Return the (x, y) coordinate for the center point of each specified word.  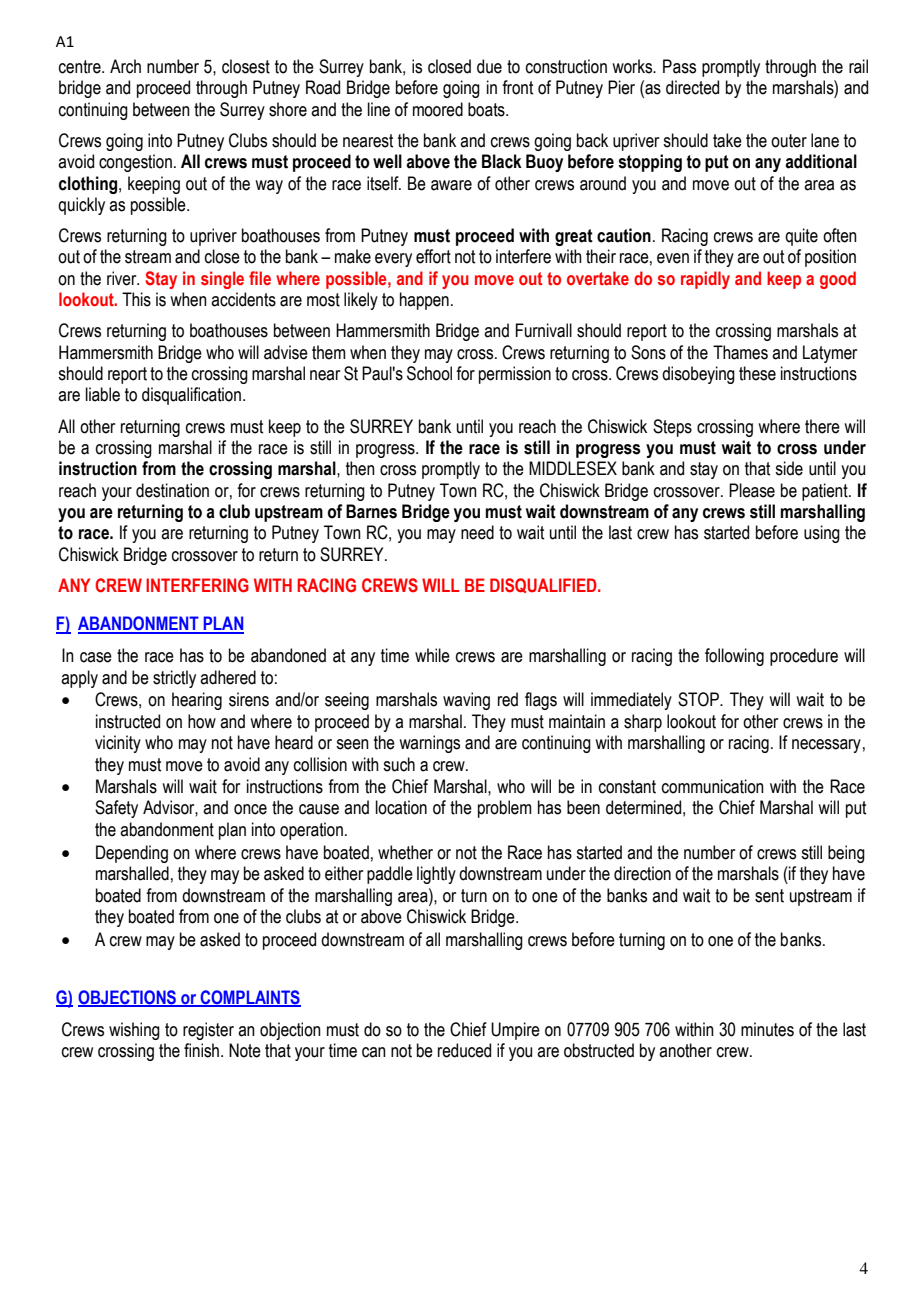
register (208, 1031)
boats (487, 109)
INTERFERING (197, 585)
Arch (125, 66)
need (477, 532)
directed (692, 87)
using (822, 534)
